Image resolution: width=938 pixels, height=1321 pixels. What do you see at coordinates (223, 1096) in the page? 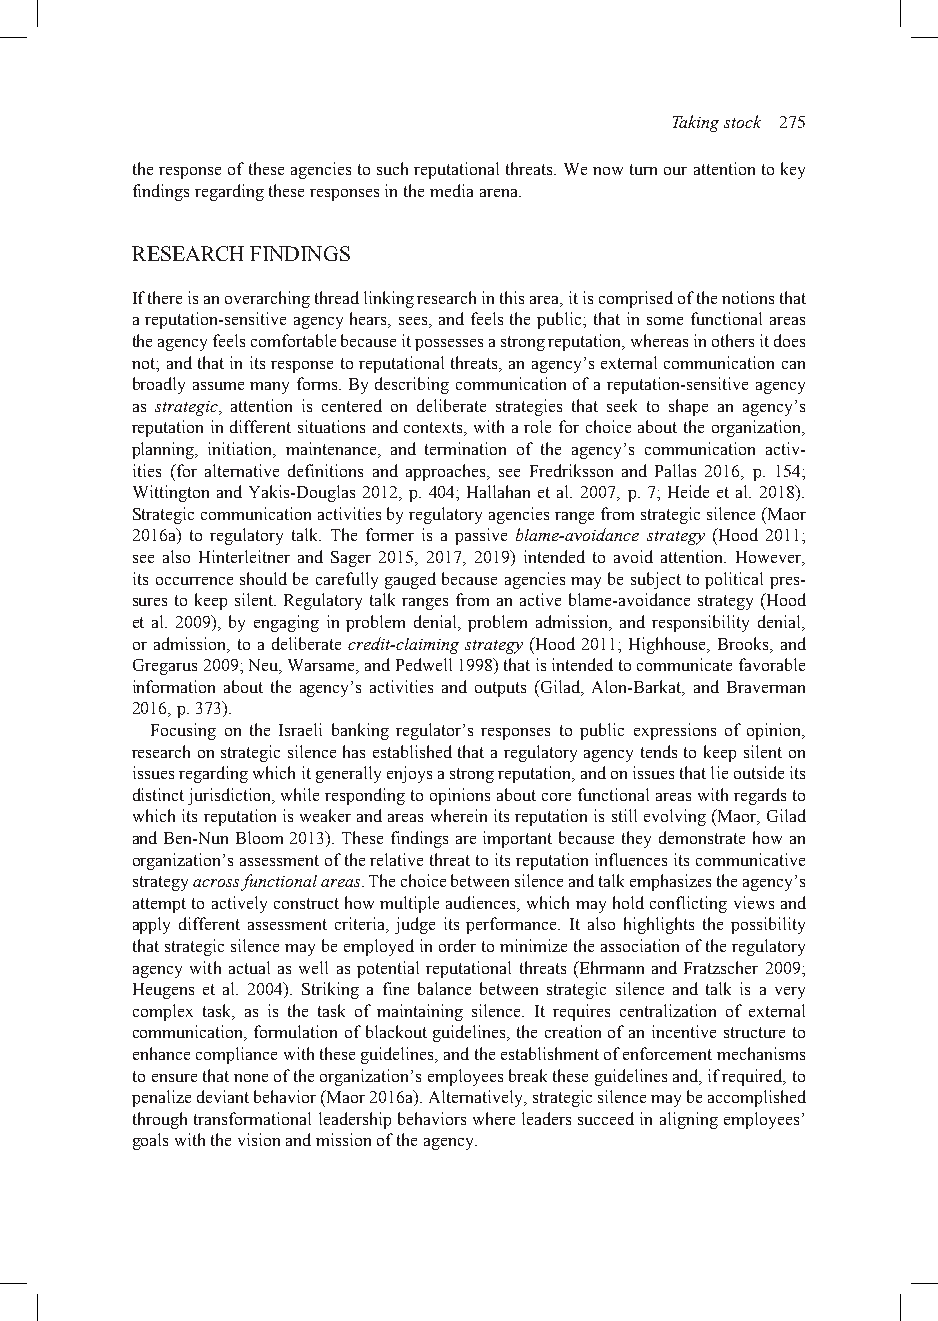
I see `deviant` at bounding box center [223, 1096].
